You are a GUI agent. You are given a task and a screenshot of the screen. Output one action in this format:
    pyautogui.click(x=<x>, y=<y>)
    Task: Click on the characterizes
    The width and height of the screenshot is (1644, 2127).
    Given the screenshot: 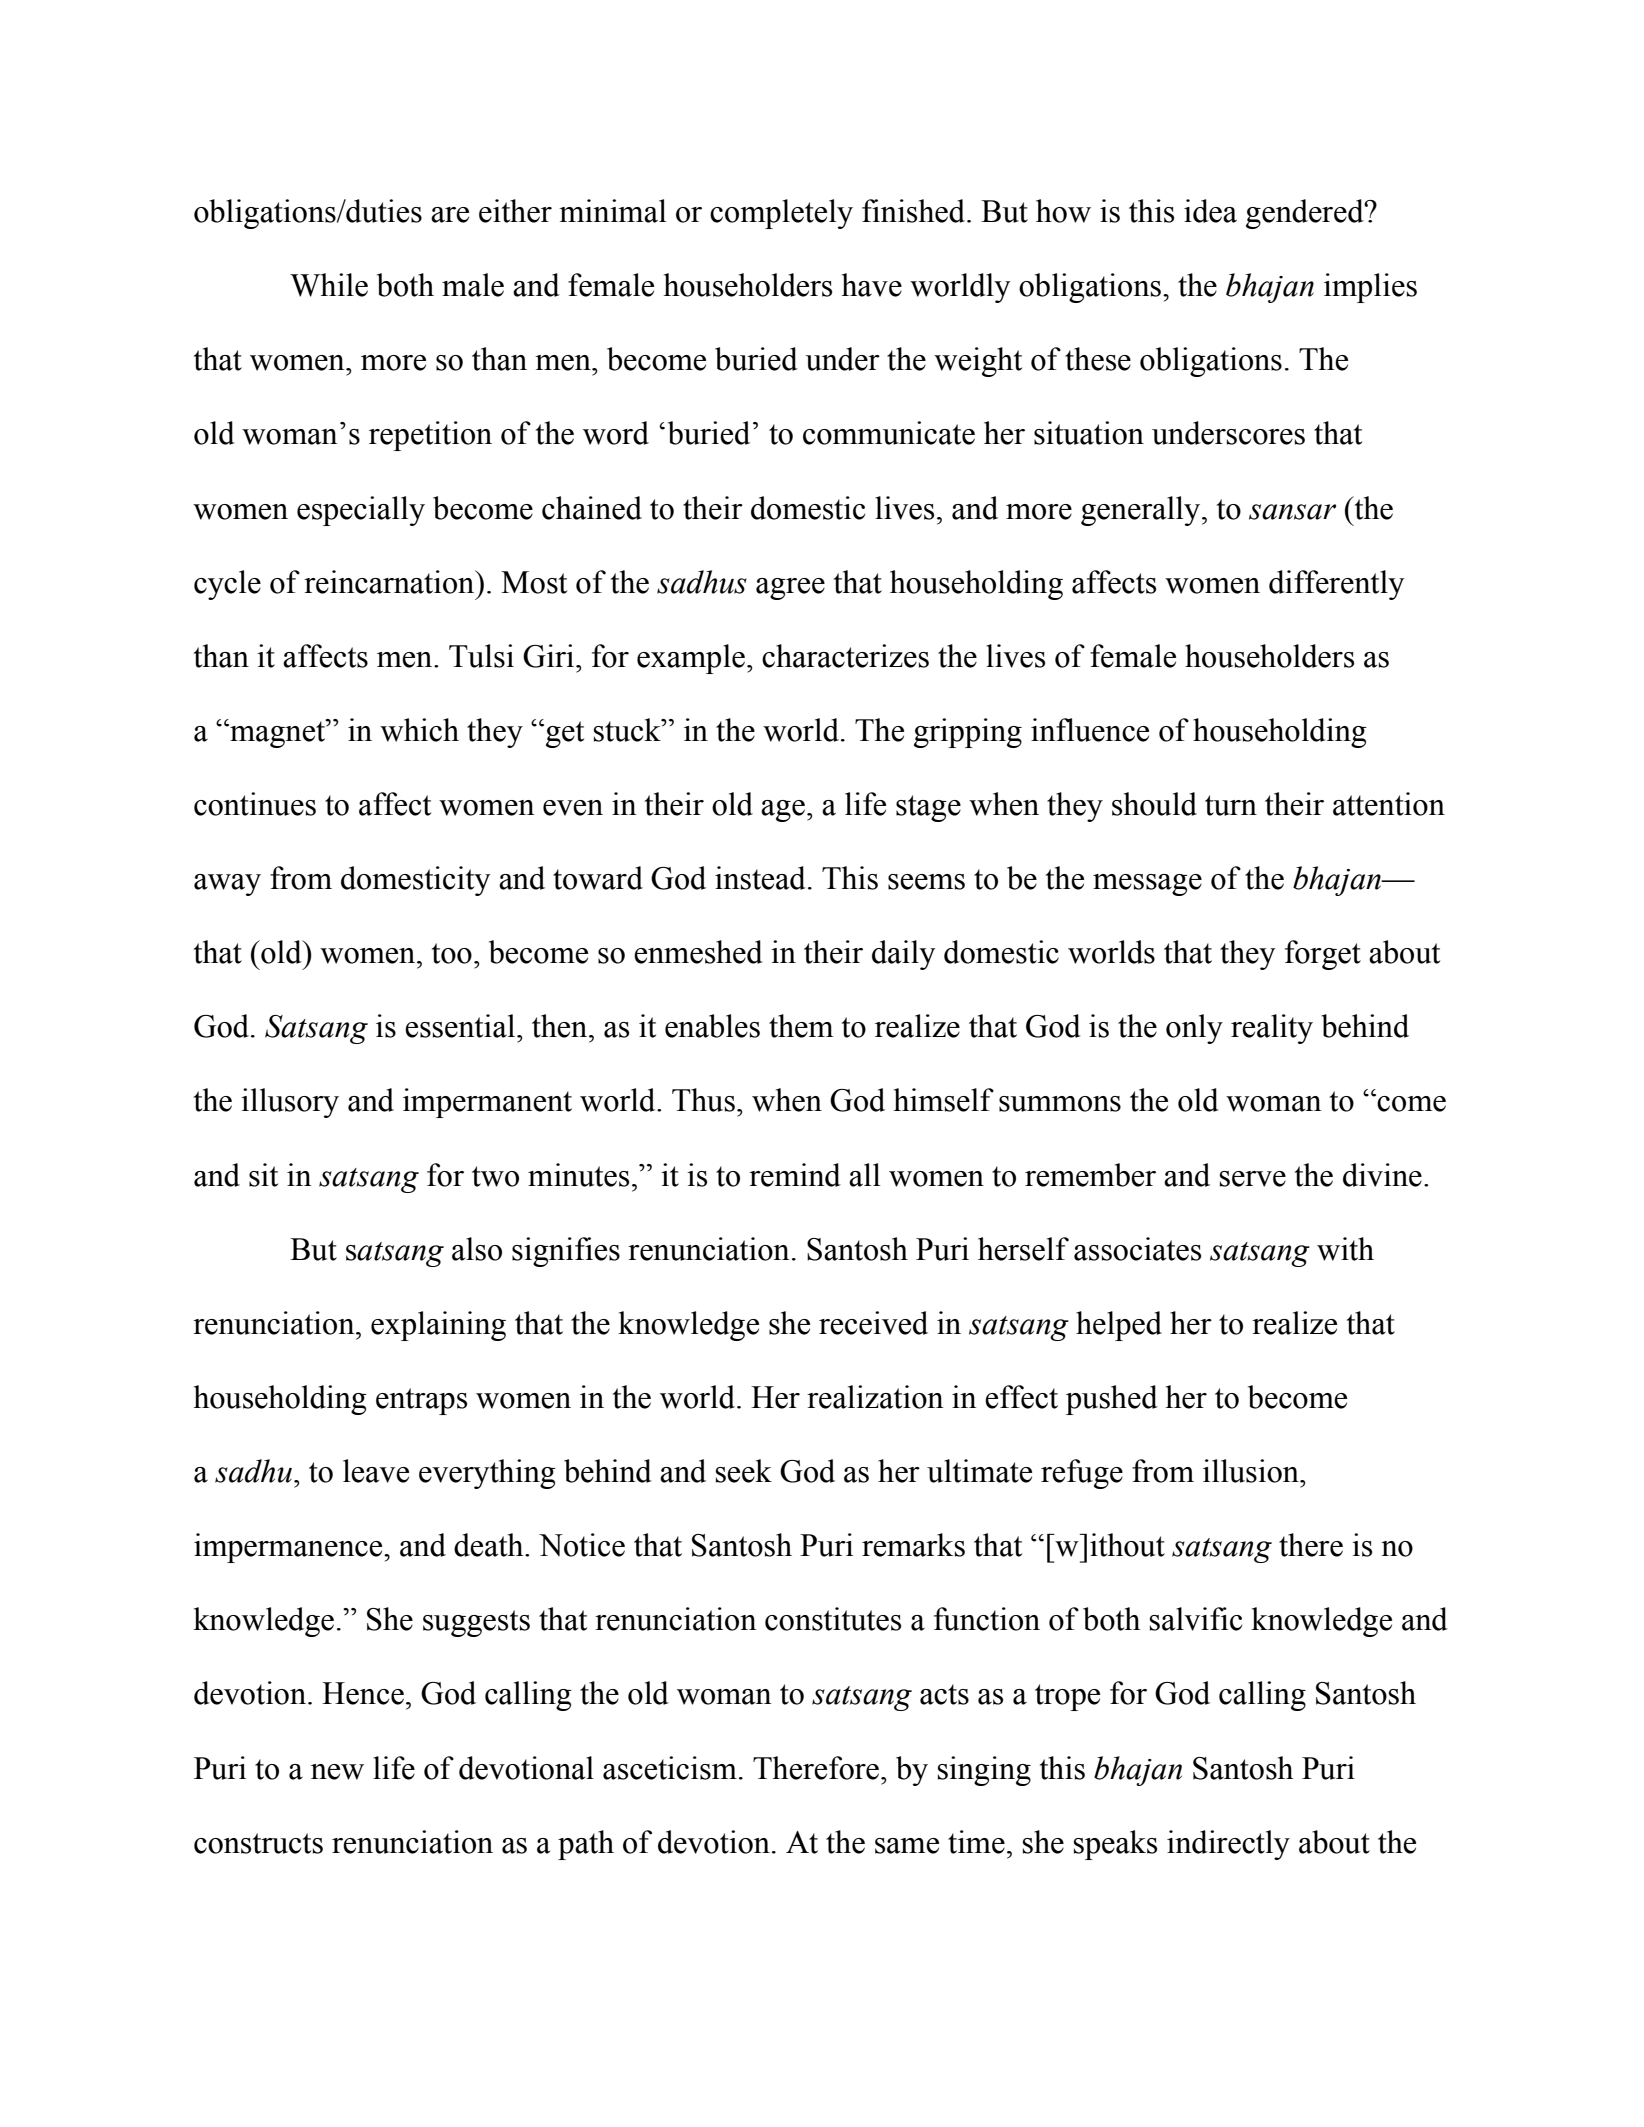 What is the action you would take?
    pyautogui.click(x=845, y=656)
